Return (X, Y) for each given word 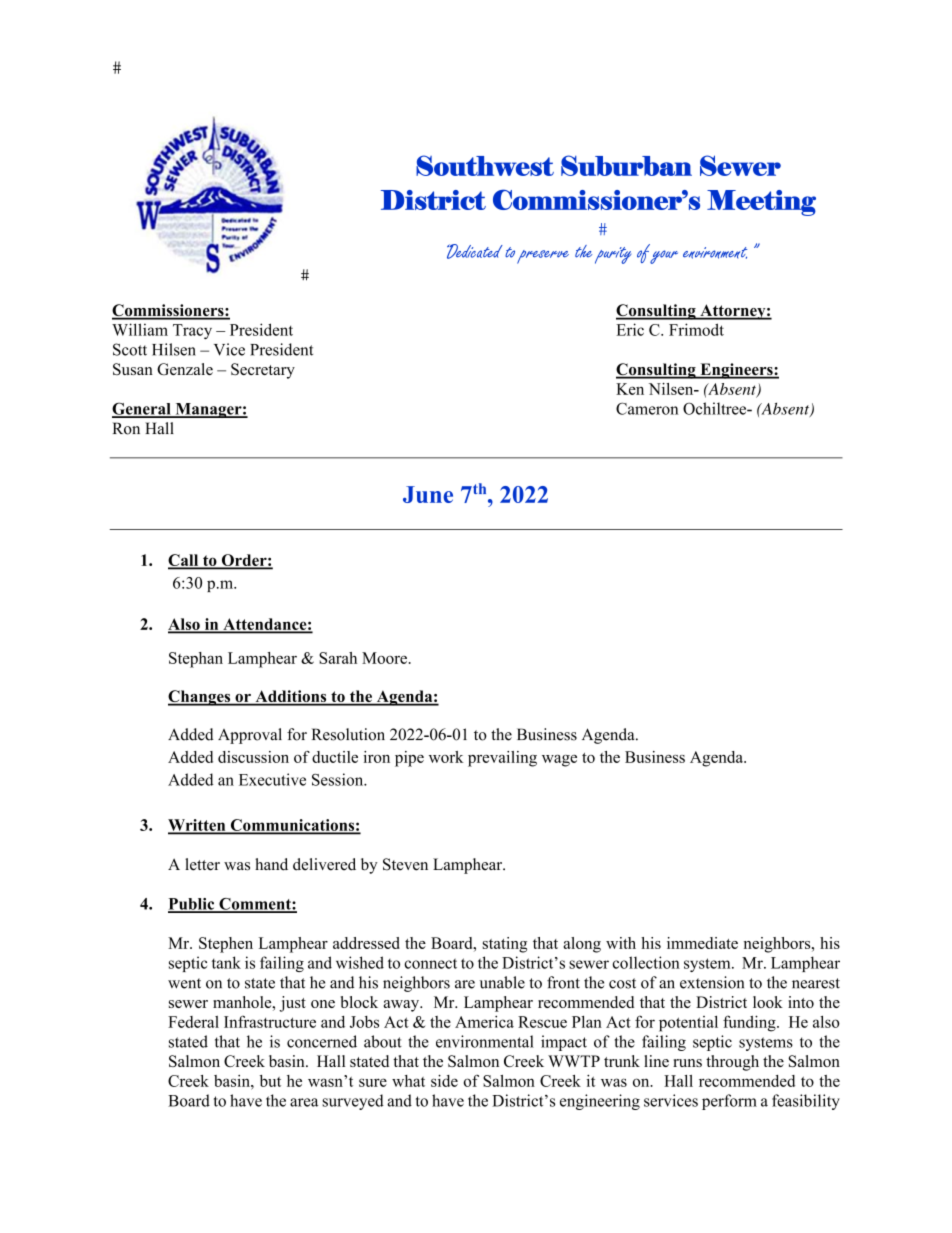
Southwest (485, 165)
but (270, 1081)
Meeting (761, 203)
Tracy (192, 331)
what (408, 1081)
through (732, 1063)
